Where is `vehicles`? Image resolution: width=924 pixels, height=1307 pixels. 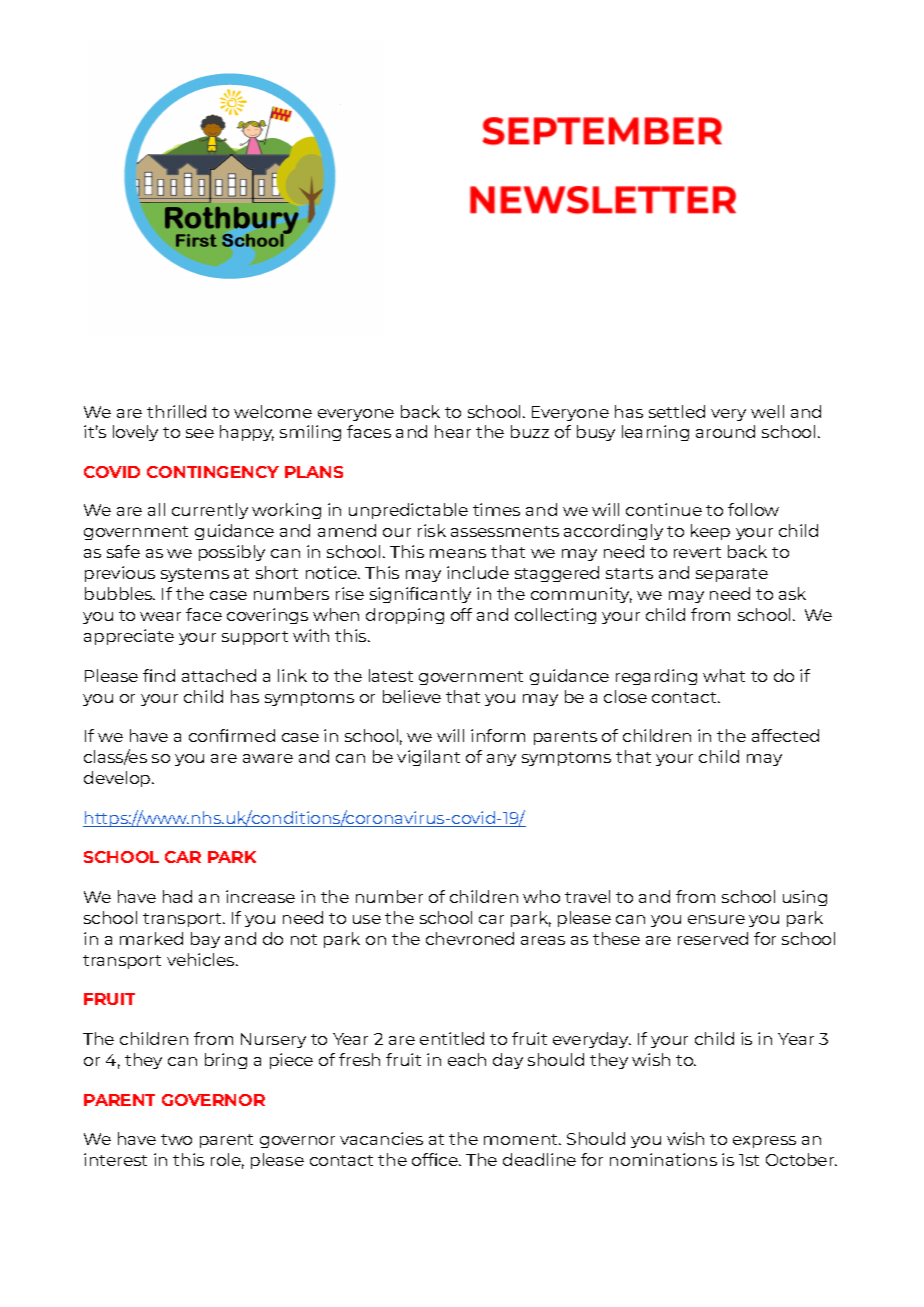 vehicles is located at coordinates (202, 959).
